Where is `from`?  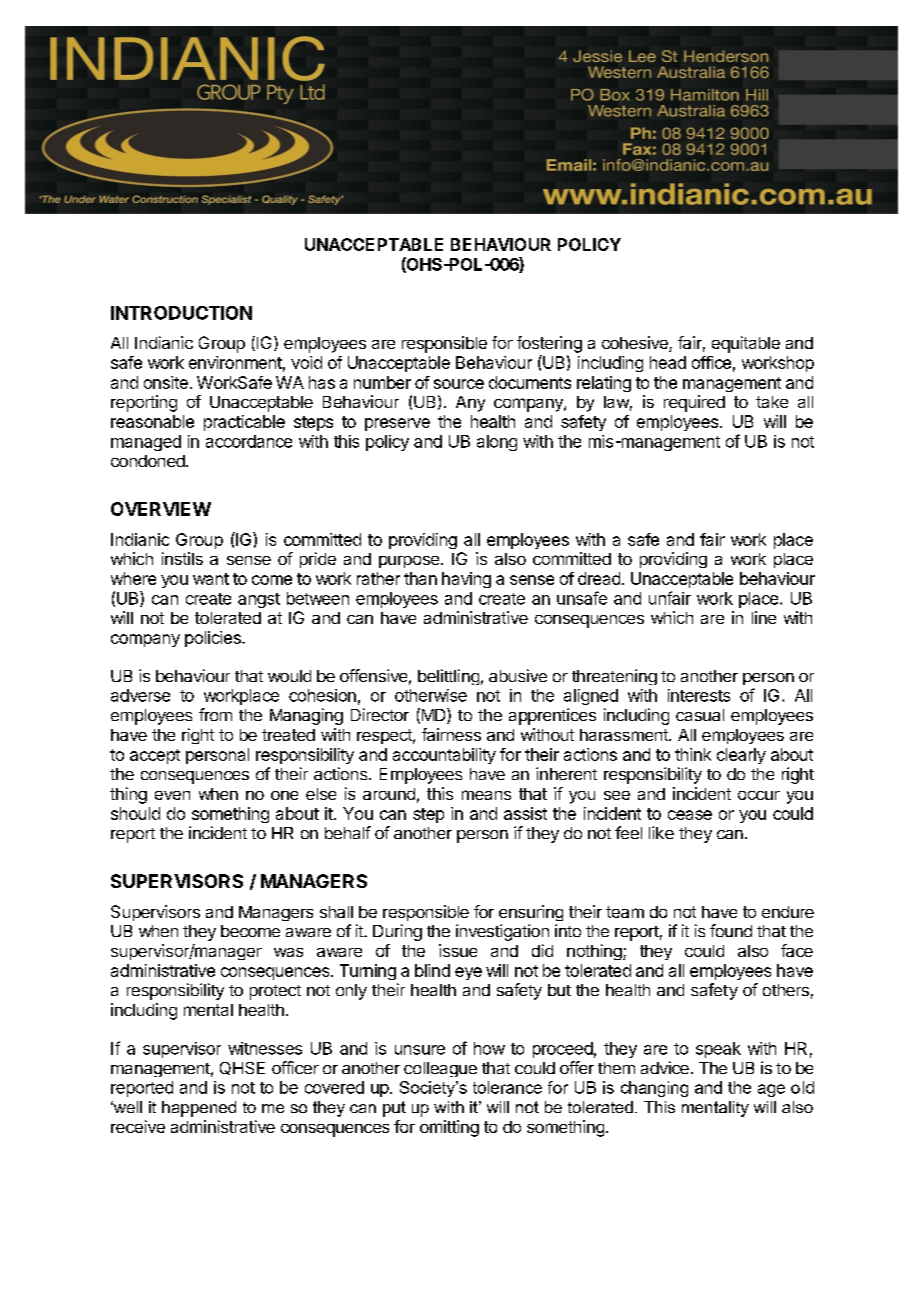
from is located at coordinates (215, 714).
